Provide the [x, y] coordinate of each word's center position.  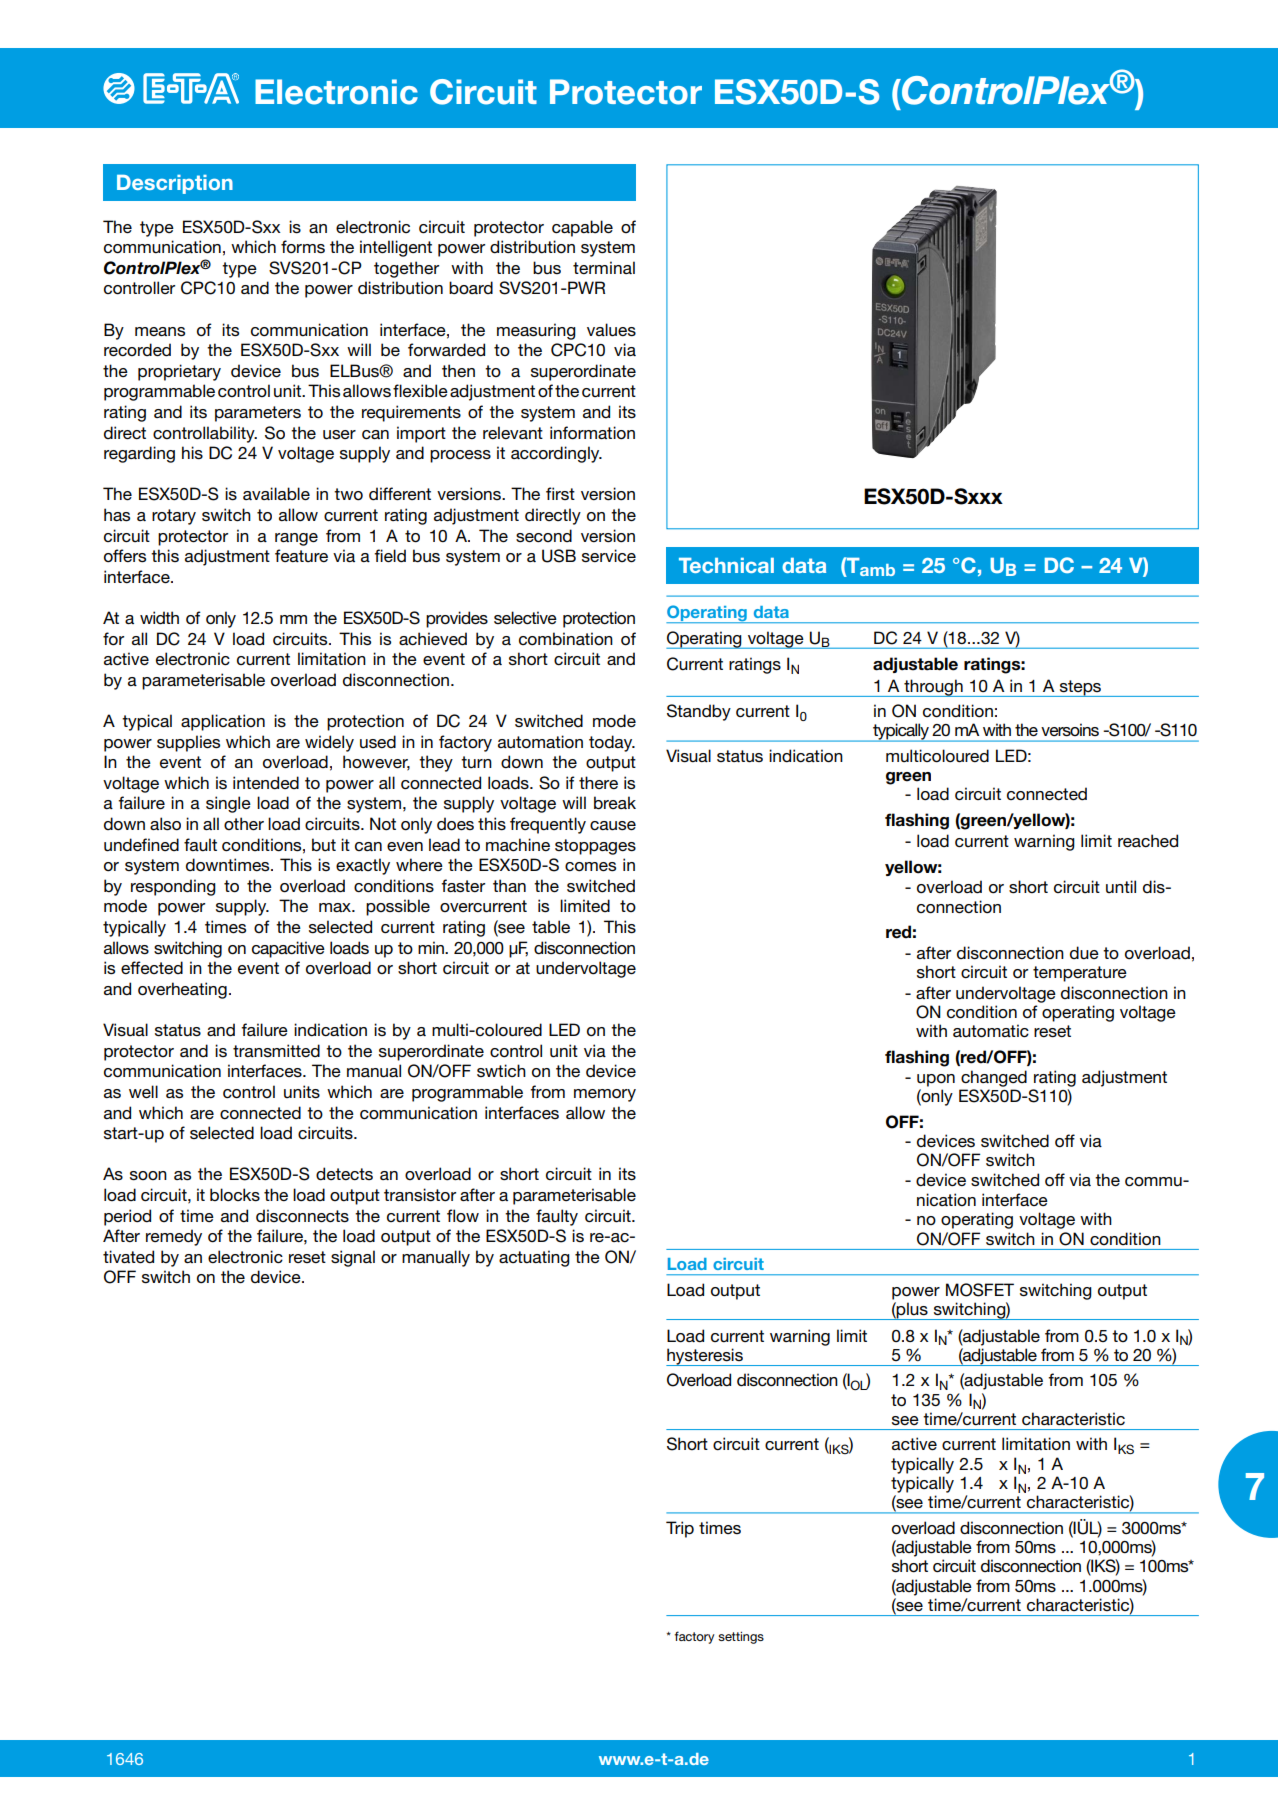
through [933, 688]
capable [582, 228]
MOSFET [980, 1290]
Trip [680, 1529]
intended [266, 783]
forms [303, 247]
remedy [174, 1237]
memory [605, 1095]
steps [1080, 688]
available [276, 494]
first [560, 493]
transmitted [276, 1051]
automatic [991, 1031]
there [598, 782]
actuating [534, 1258]
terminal [604, 267]
